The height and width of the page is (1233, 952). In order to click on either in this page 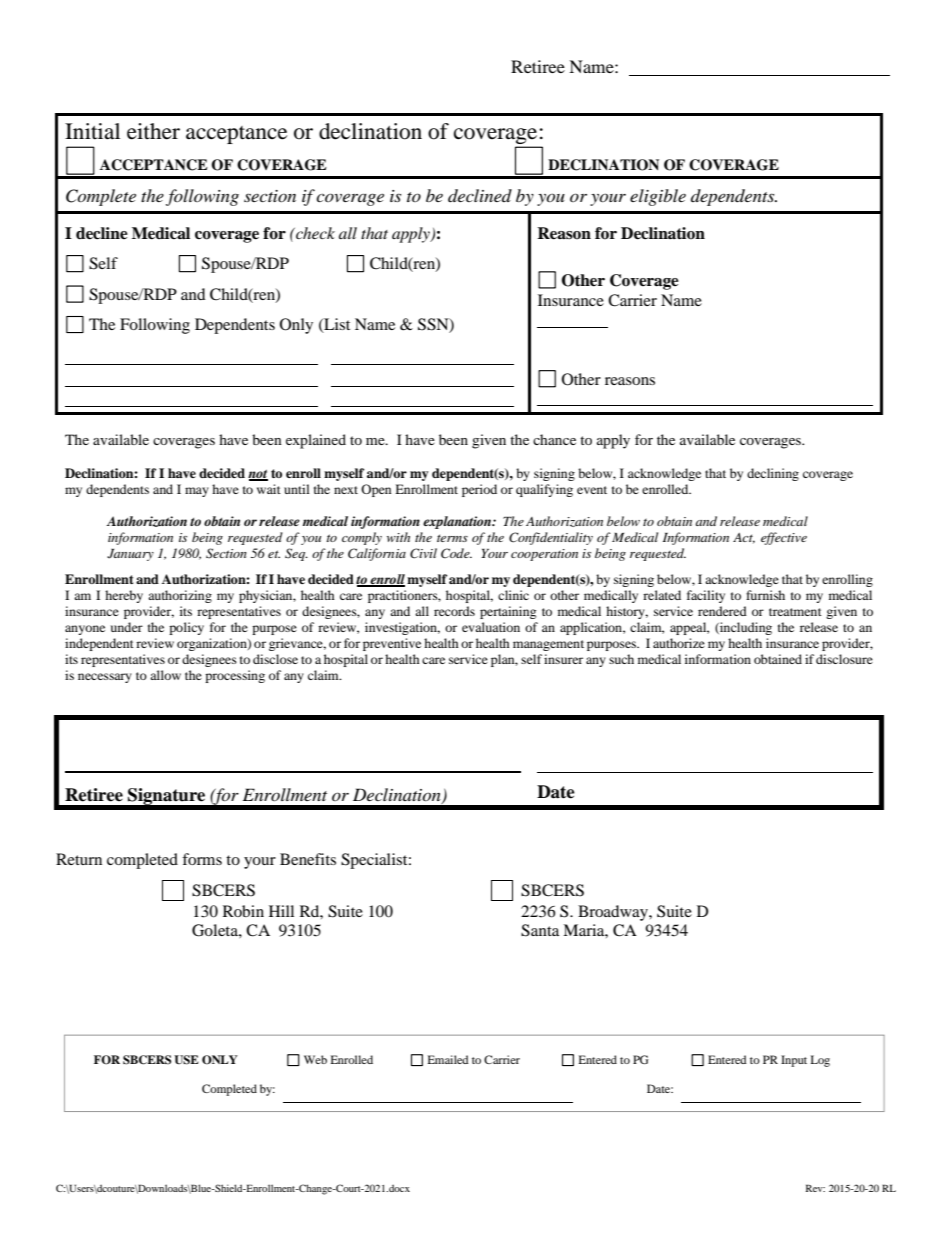, I will do `click(153, 131)`.
